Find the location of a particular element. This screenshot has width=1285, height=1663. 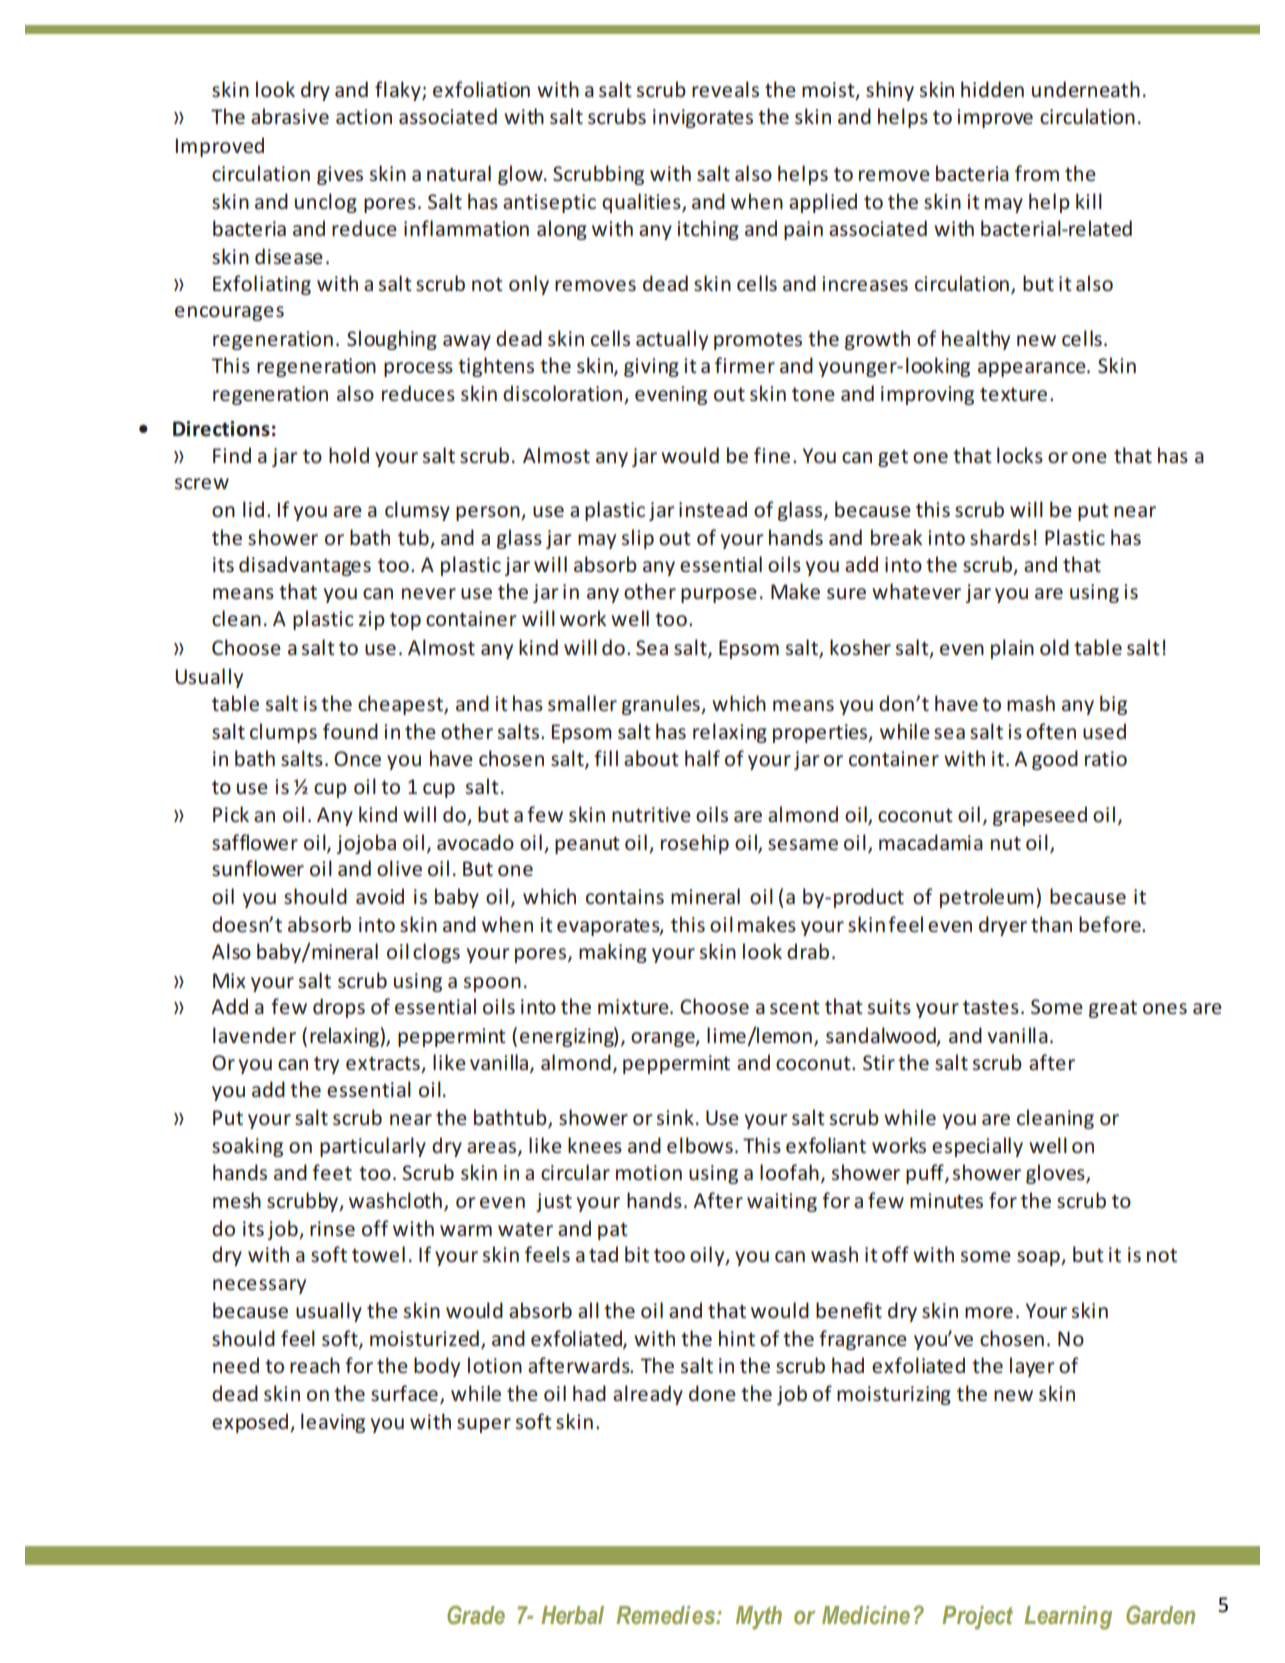

reveals is located at coordinates (725, 89).
